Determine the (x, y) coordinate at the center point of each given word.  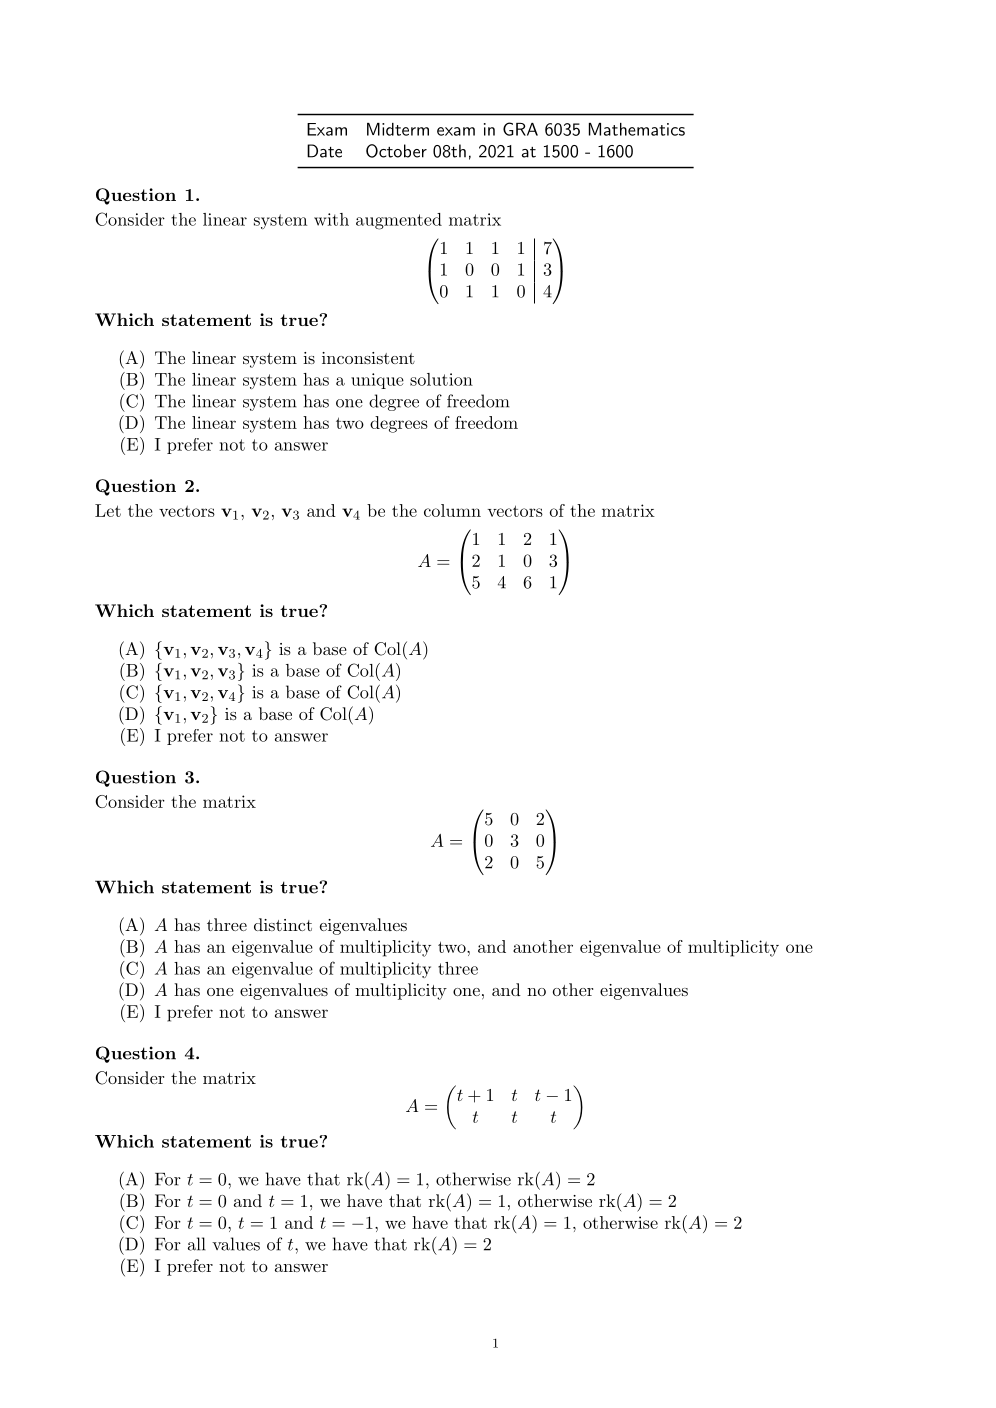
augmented (399, 221)
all (197, 1244)
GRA (520, 129)
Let (108, 510)
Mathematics (637, 129)
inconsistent (368, 358)
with (331, 219)
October (396, 151)
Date (324, 151)
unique (377, 381)
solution (441, 379)
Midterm (398, 129)
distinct (283, 924)
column (452, 510)
